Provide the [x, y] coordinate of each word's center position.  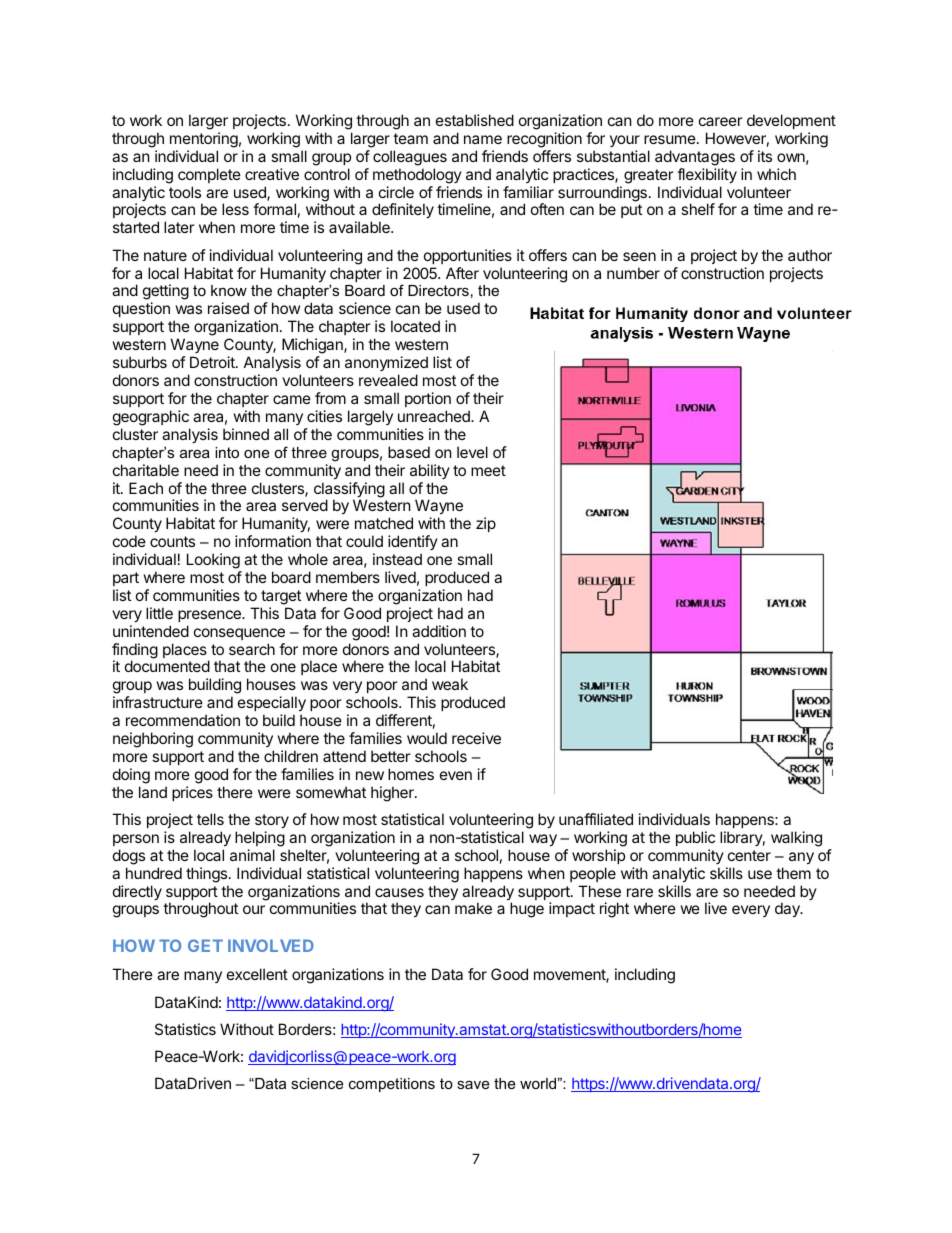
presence [210, 616]
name [483, 139]
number [633, 273]
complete [209, 175]
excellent [257, 974]
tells [210, 819]
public [695, 838]
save [473, 1084]
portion [428, 399]
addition [439, 631]
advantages [695, 158]
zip [486, 524]
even [456, 775]
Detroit [213, 362]
